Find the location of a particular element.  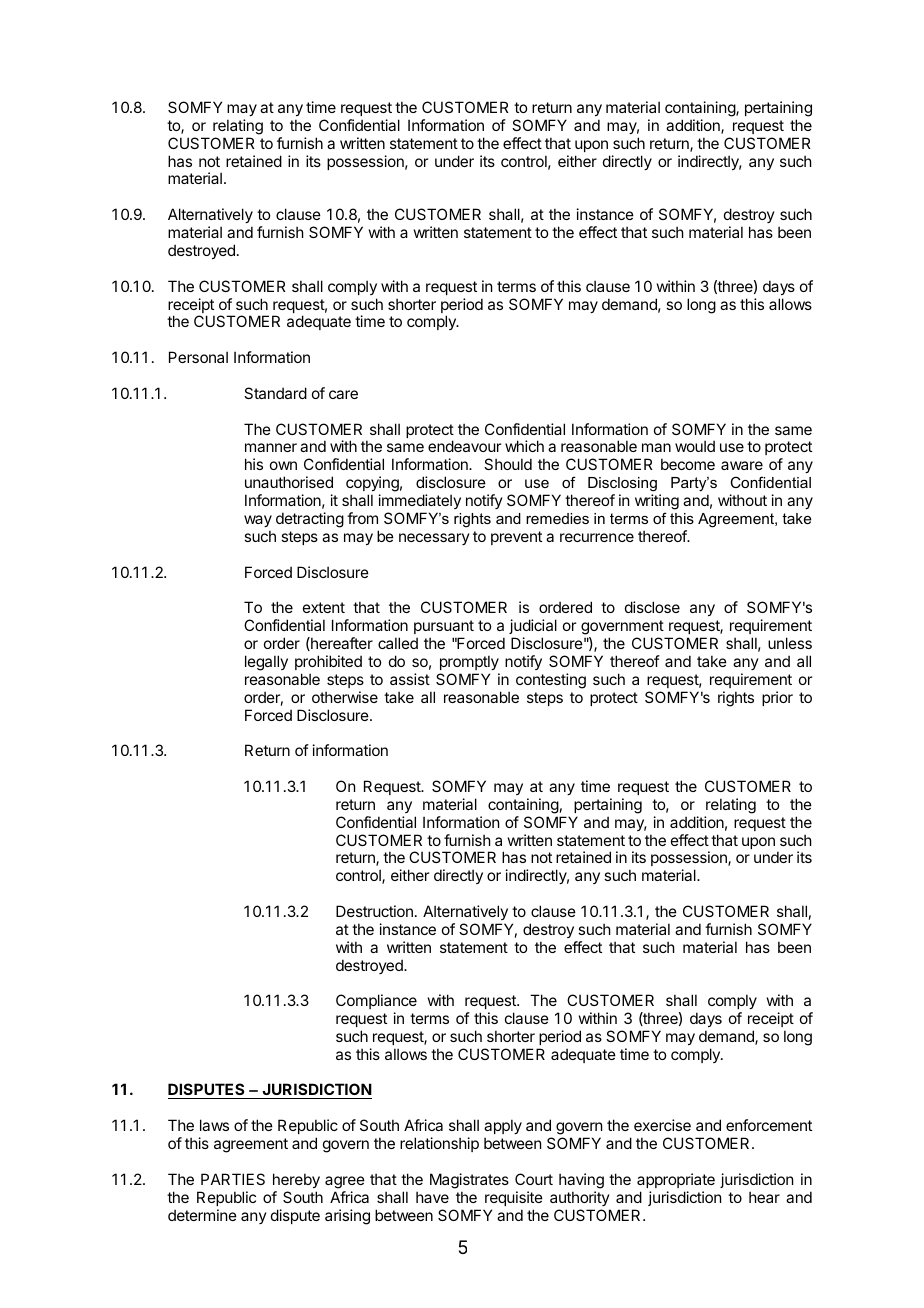

hereby is located at coordinates (296, 1180).
